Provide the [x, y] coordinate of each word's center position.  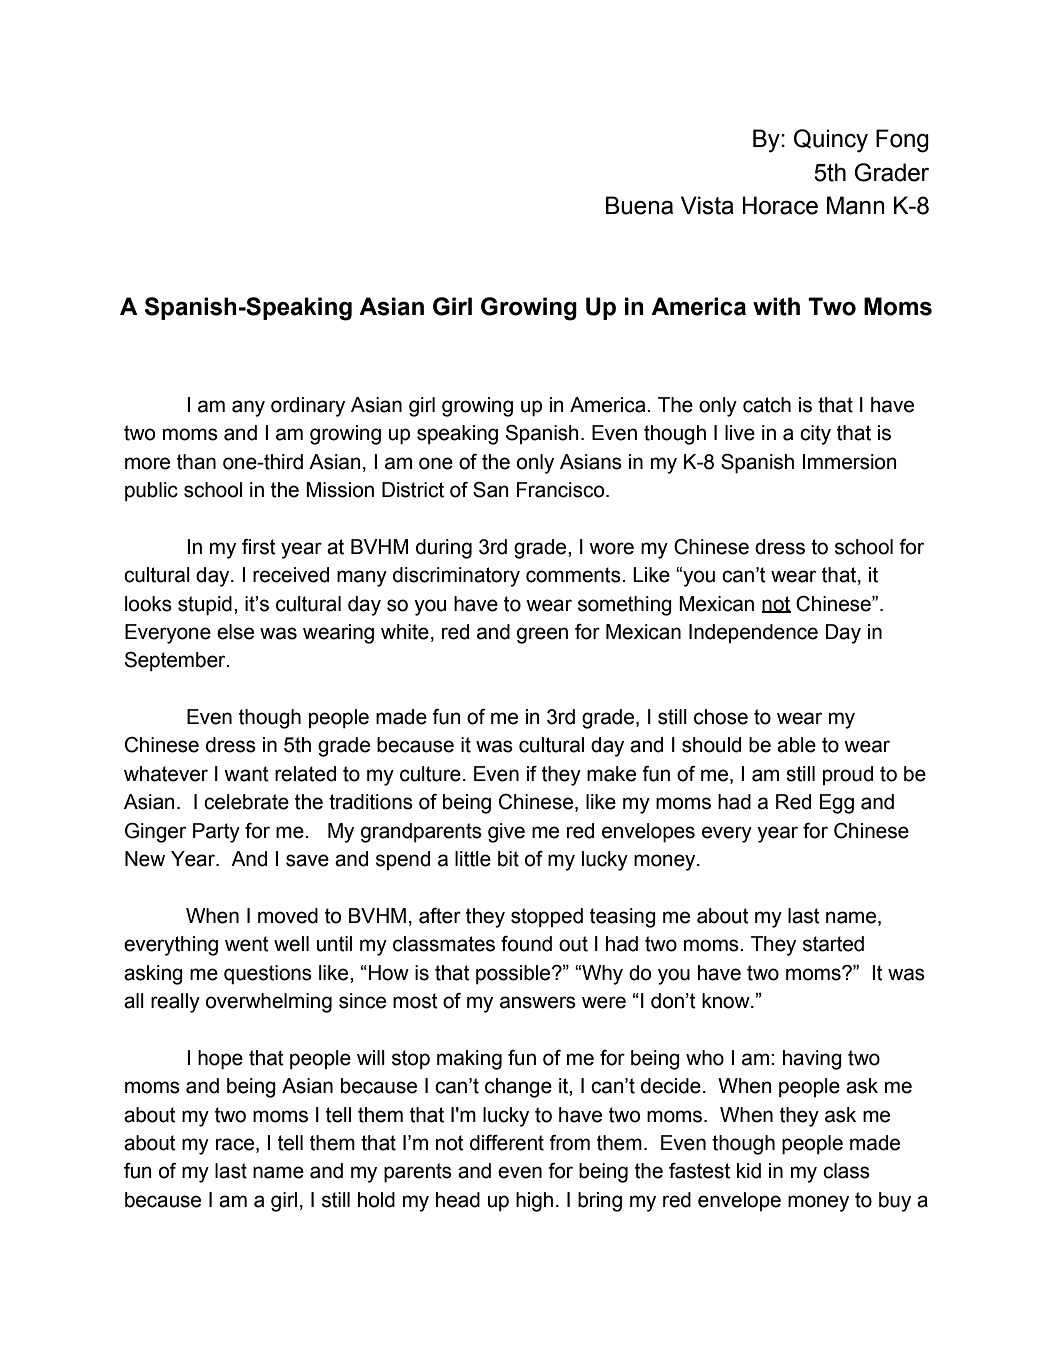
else [235, 632]
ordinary [308, 407]
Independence [753, 633]
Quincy [831, 141]
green [542, 635]
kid [749, 1171]
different [507, 1143]
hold [376, 1200]
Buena [639, 205]
